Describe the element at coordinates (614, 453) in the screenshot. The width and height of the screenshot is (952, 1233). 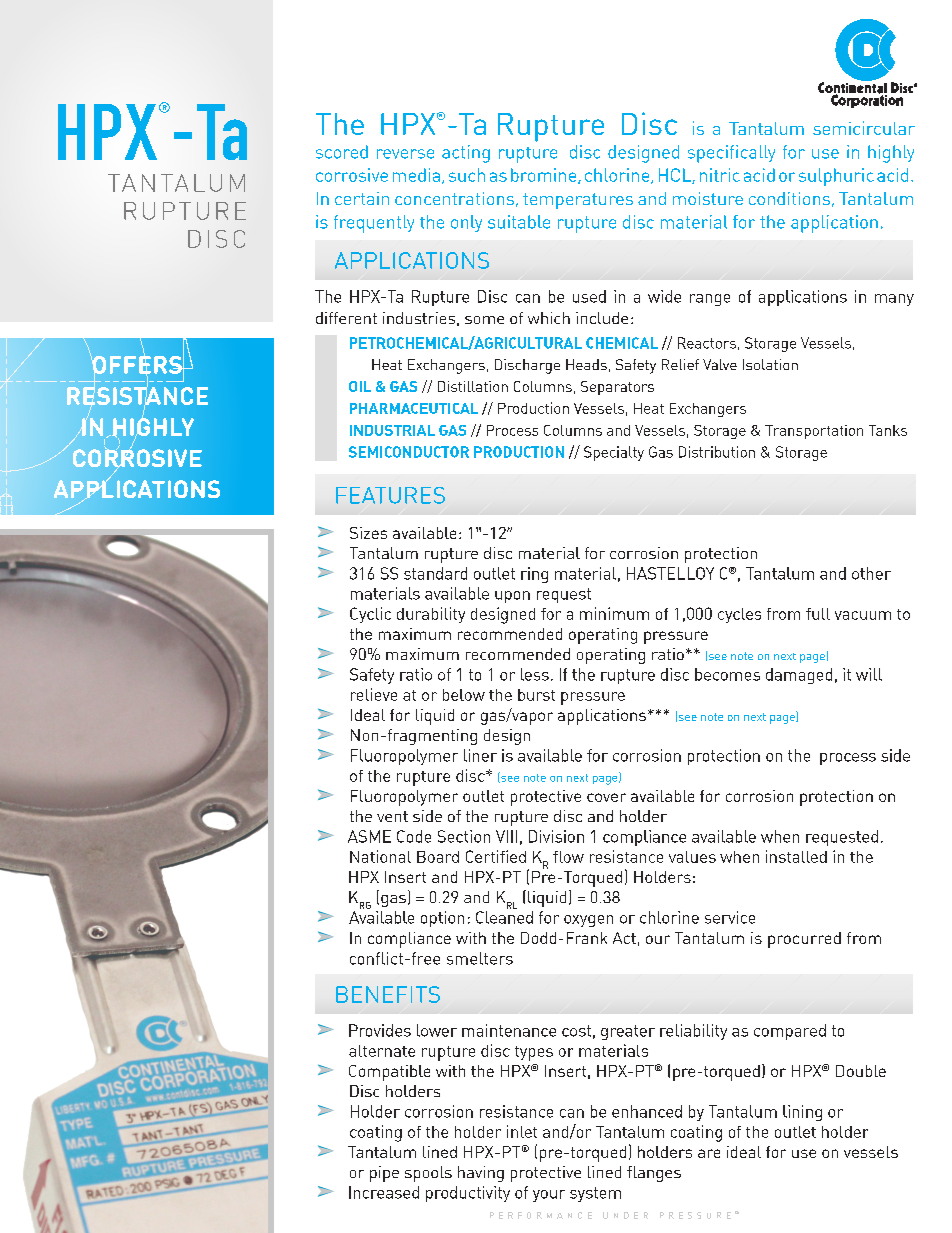
I see `Specialty` at that location.
